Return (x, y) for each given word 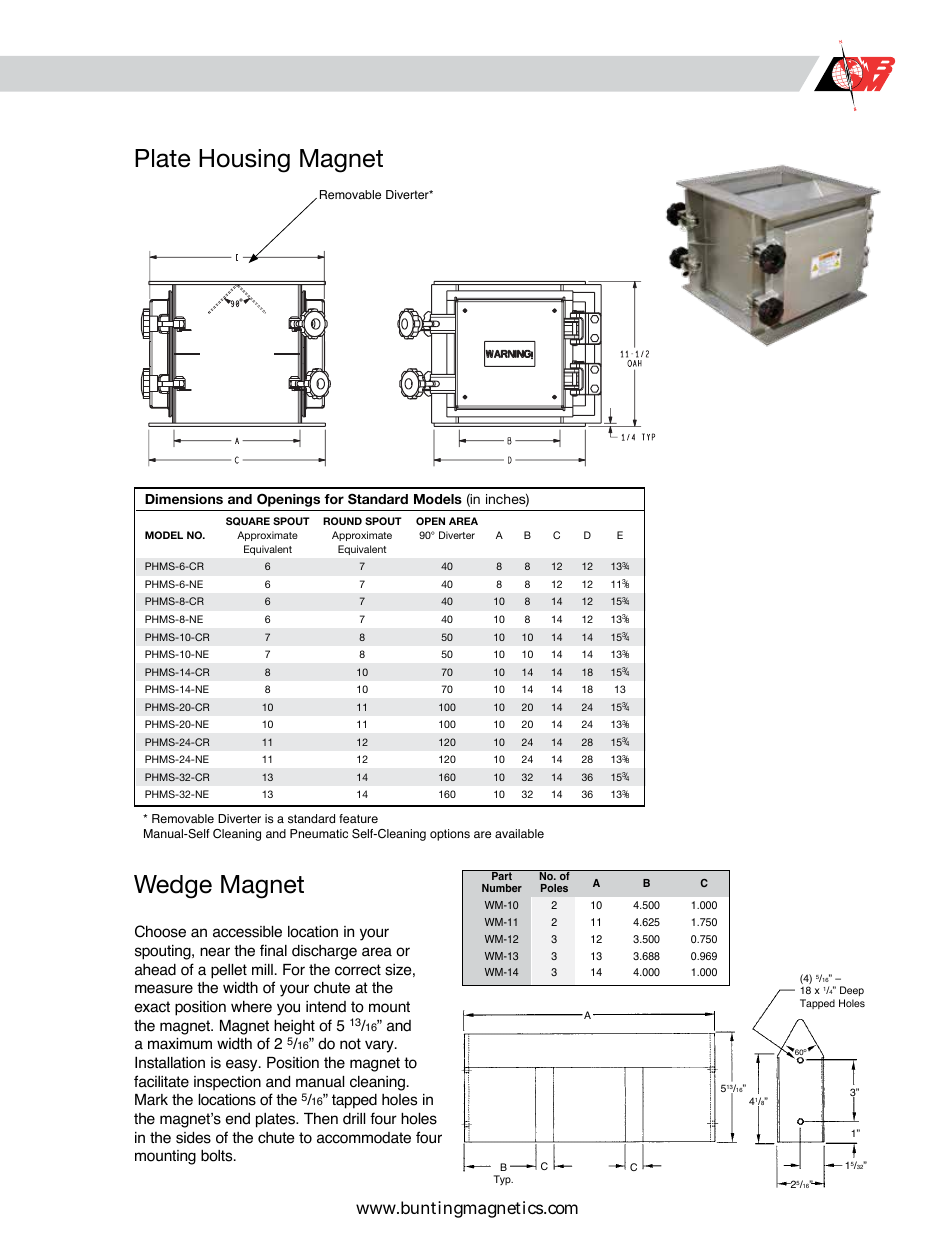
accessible (247, 932)
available (519, 834)
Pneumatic (319, 834)
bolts (218, 1155)
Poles (554, 888)
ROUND (342, 521)
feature (358, 819)
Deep (852, 991)
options (450, 835)
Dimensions (184, 499)
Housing (244, 161)
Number (502, 888)
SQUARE (248, 521)
